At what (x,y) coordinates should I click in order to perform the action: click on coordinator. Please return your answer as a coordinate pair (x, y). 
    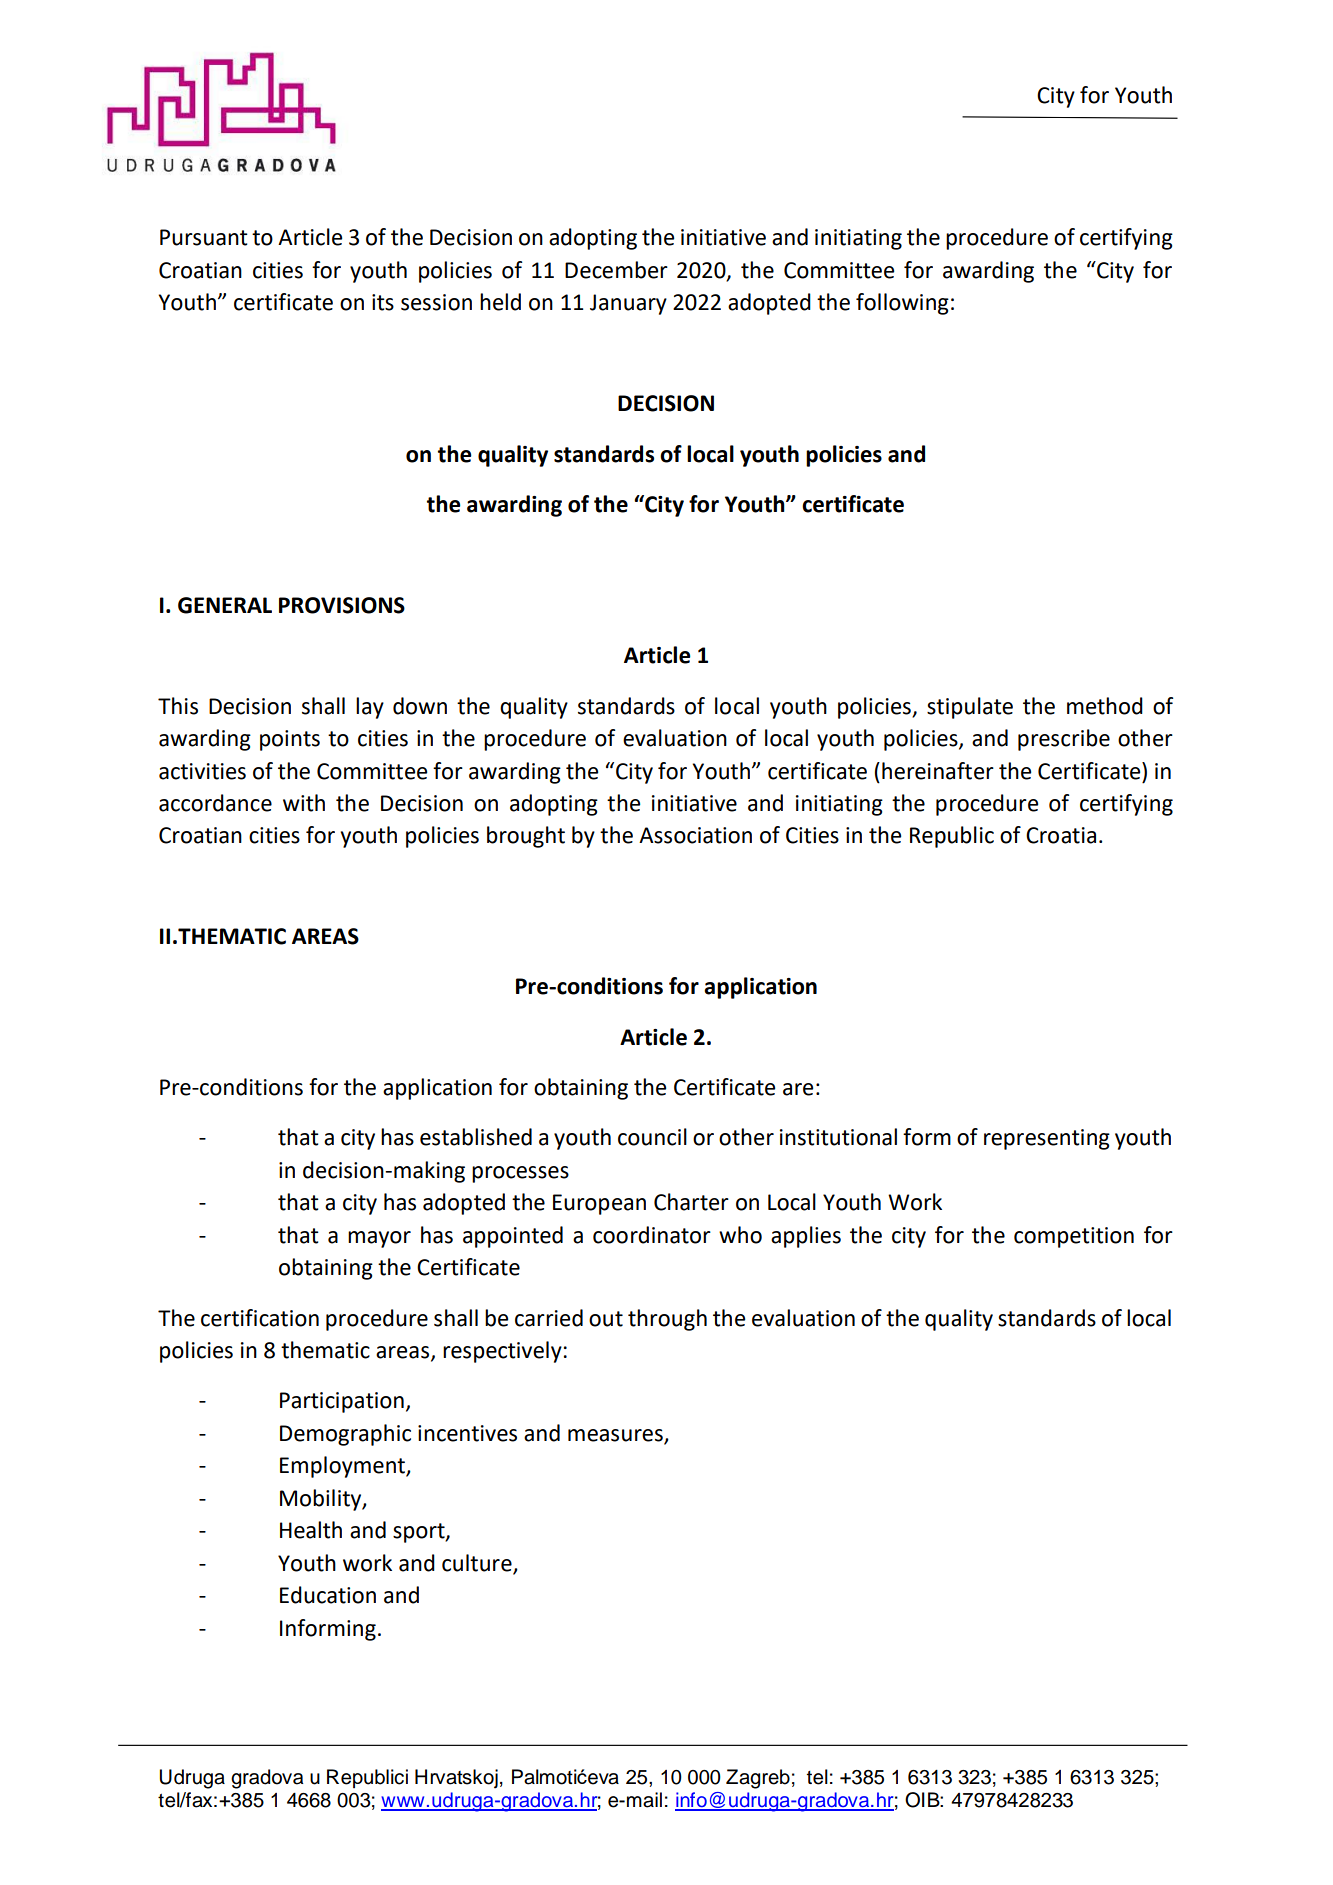
    Looking at the image, I should click on (652, 1235).
